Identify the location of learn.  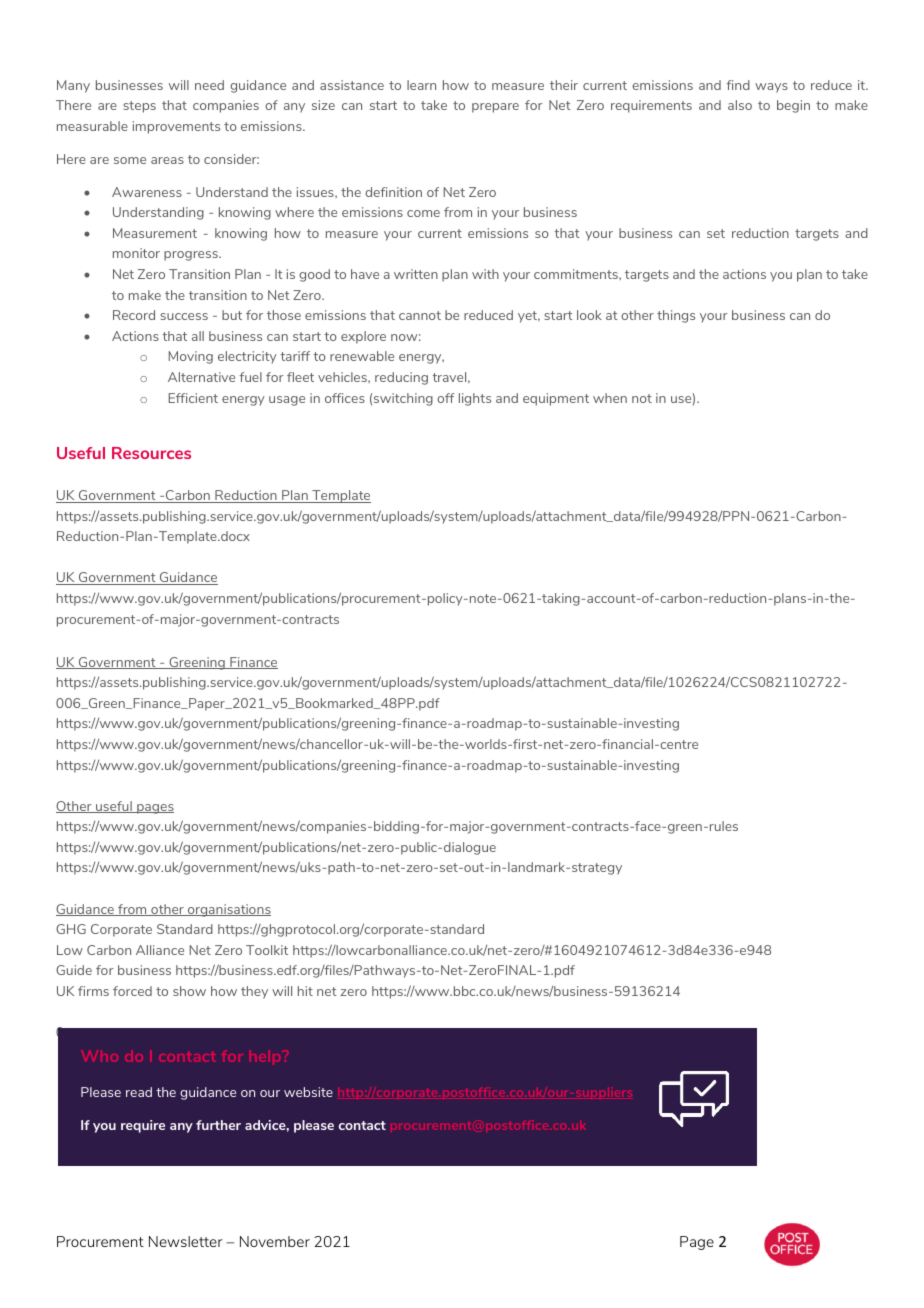
(421, 85).
